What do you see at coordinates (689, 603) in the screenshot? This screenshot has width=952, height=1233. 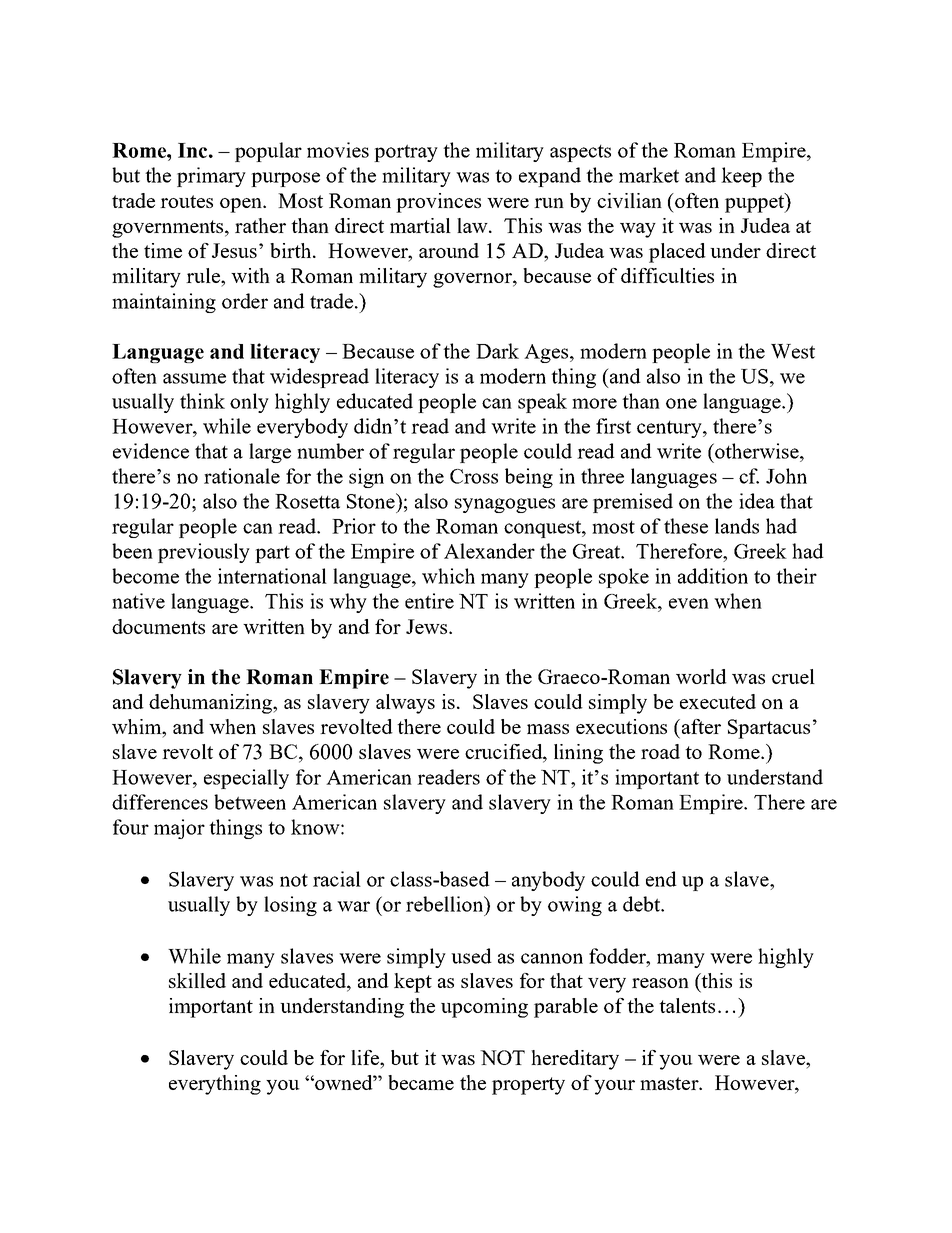 I see `even` at bounding box center [689, 603].
